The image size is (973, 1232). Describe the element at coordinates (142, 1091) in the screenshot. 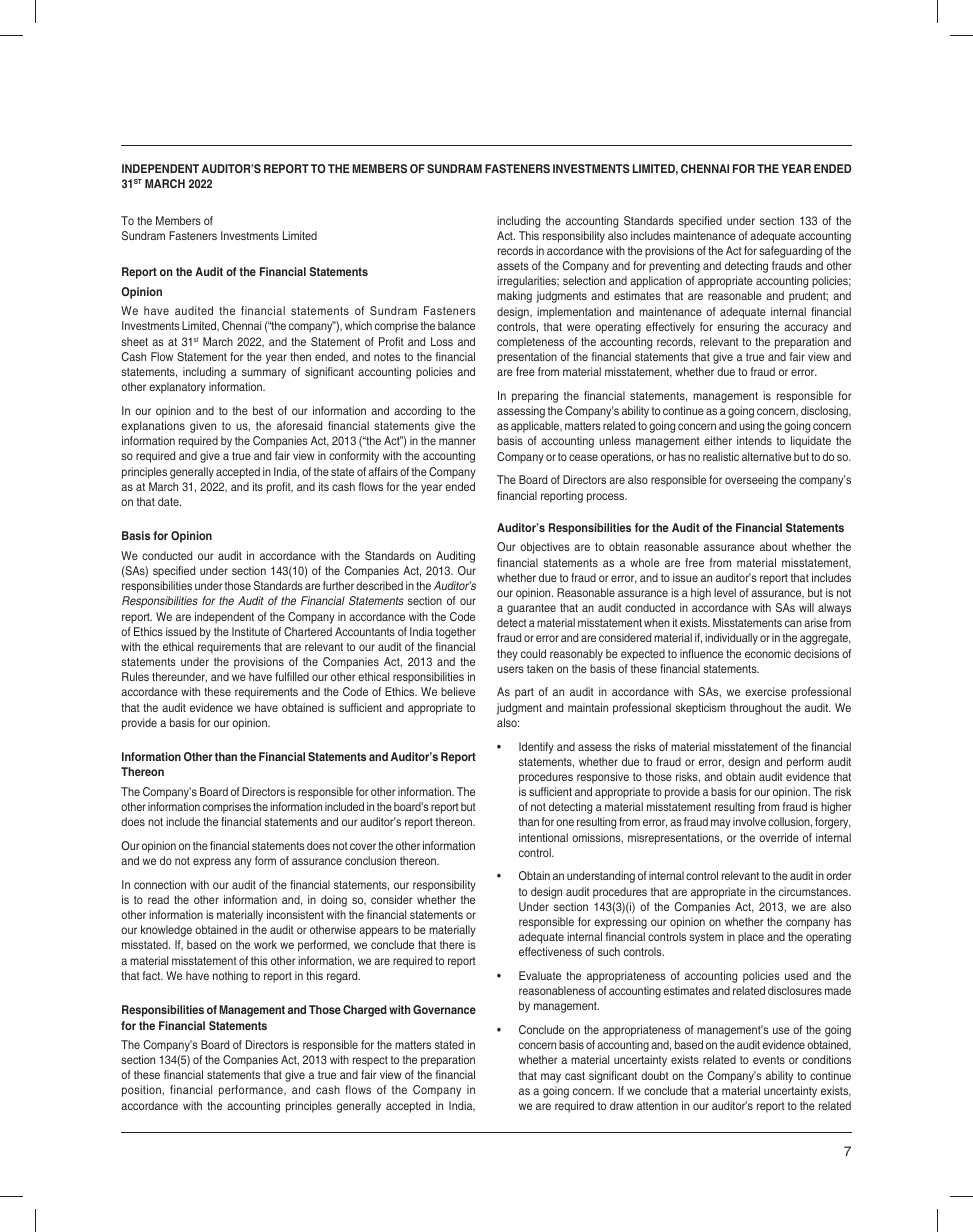

I see `position` at that location.
